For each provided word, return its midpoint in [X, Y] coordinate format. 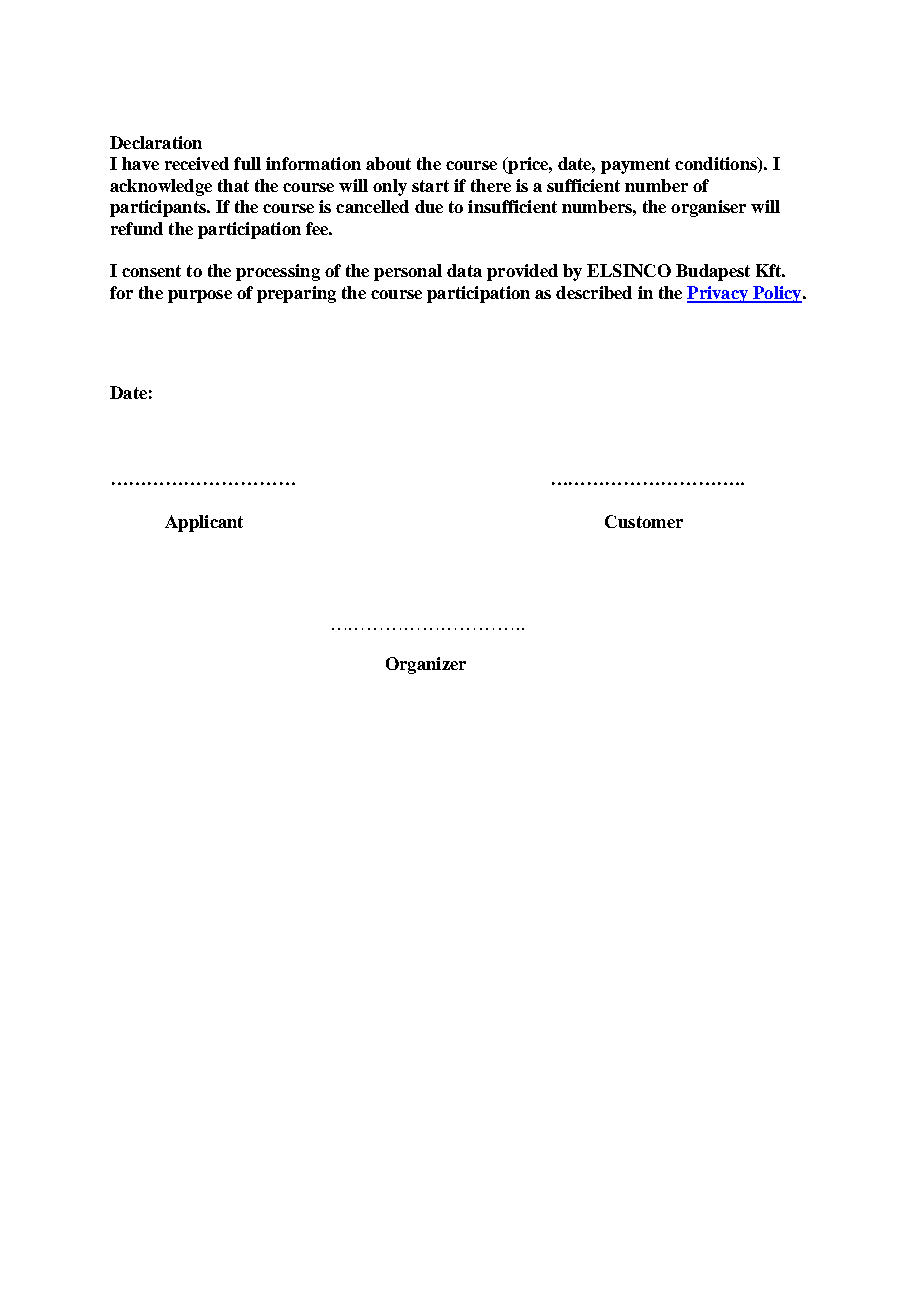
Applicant [204, 523]
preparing [296, 294]
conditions [717, 165]
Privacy [718, 294]
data [464, 270]
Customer [644, 521]
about [388, 163]
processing [278, 272]
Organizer [426, 665]
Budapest [713, 272]
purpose [200, 296]
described [594, 292]
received [197, 163]
